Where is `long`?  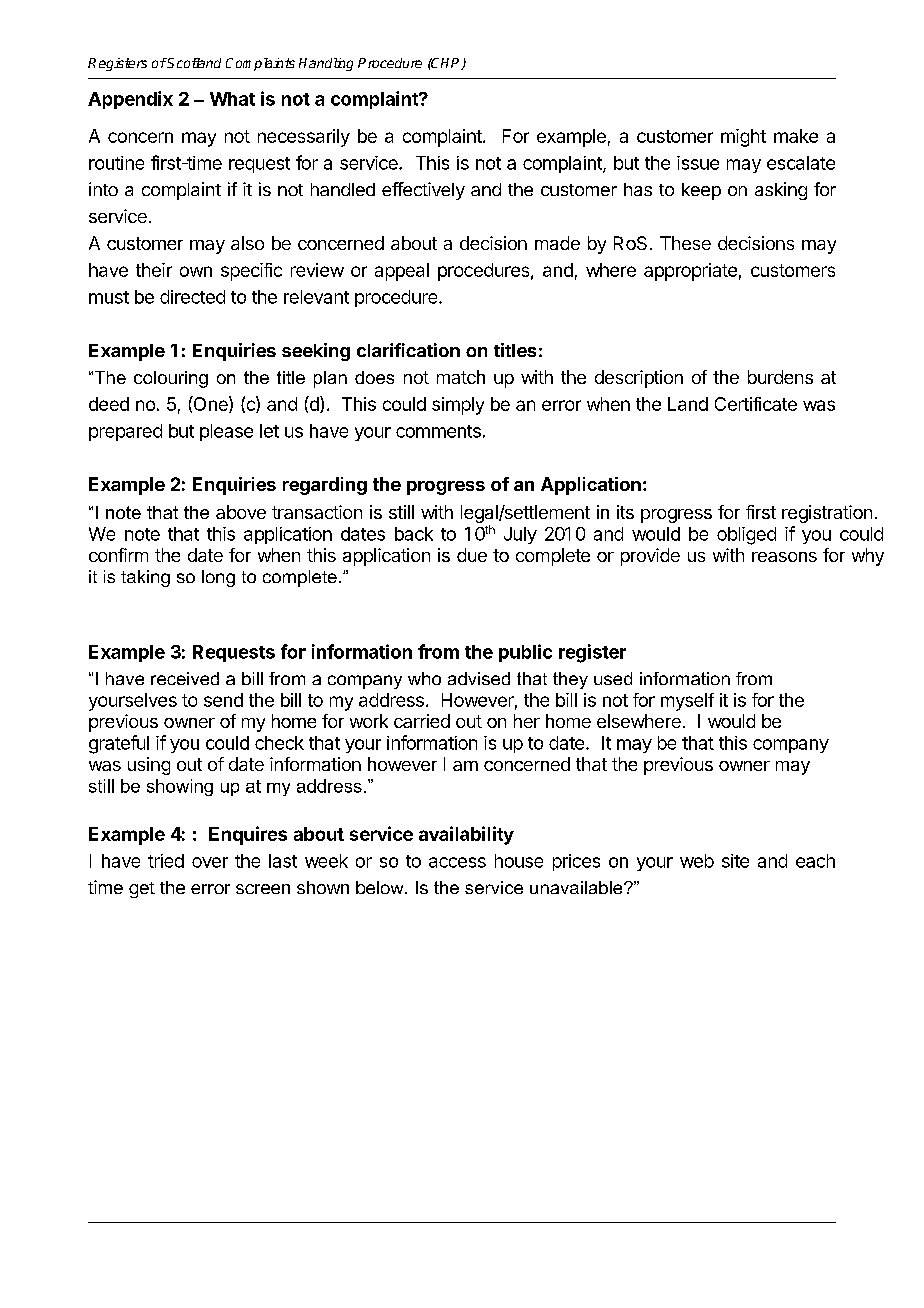
long is located at coordinates (218, 578).
